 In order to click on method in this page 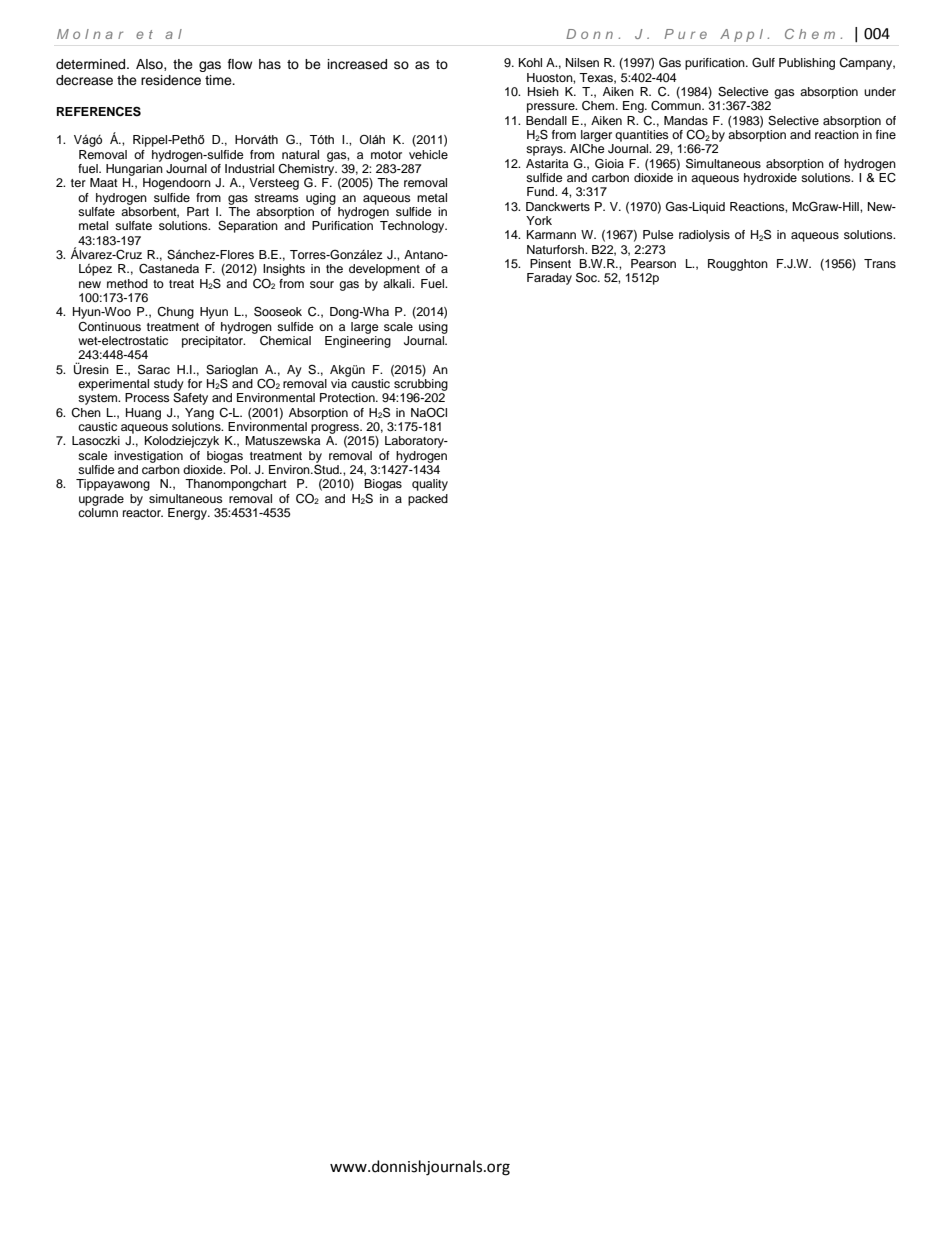, I will do `click(127, 283)`.
